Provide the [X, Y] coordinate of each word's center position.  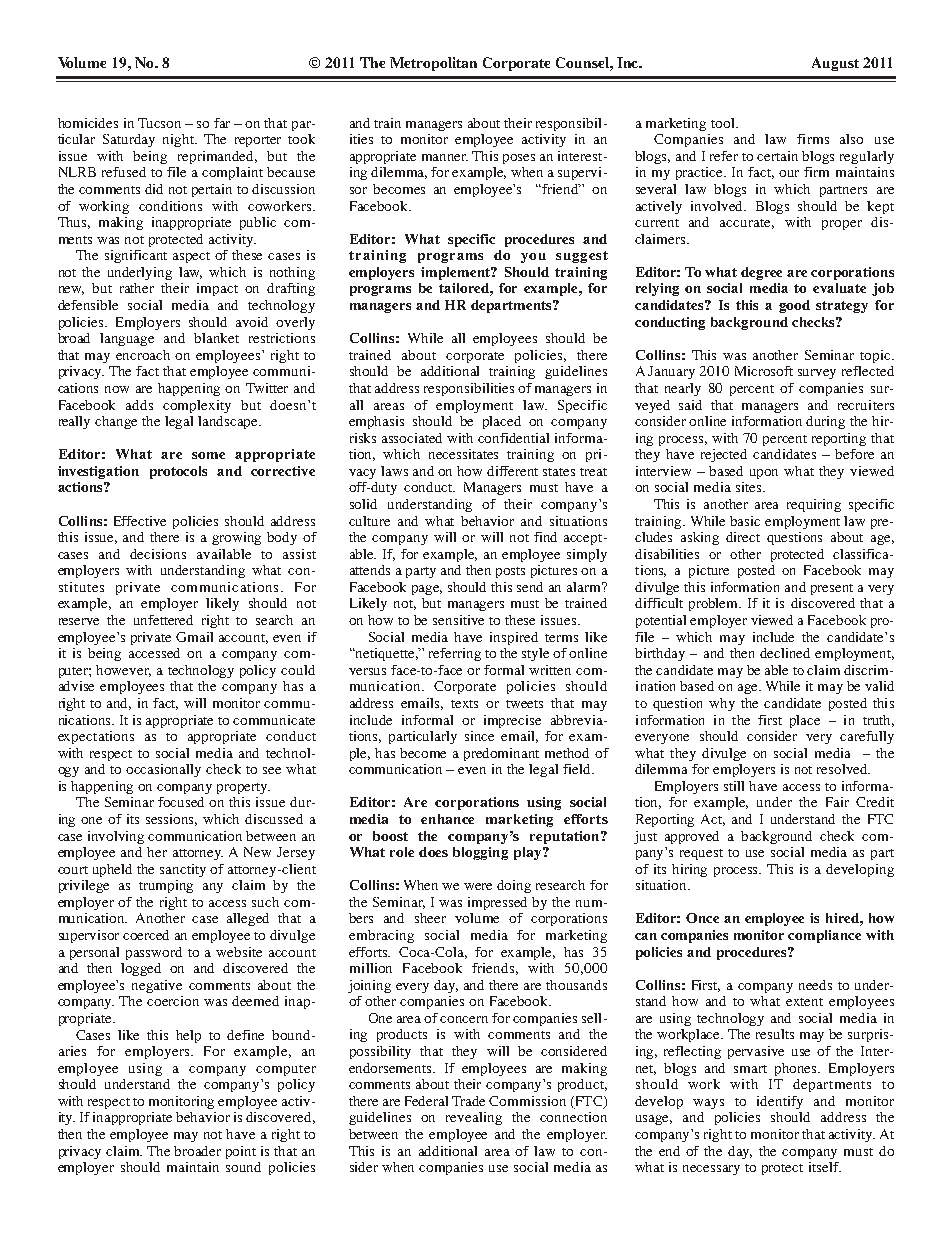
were [478, 886]
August [835, 64]
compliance [824, 936]
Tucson [159, 123]
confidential [513, 438]
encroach [143, 355]
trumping [166, 886]
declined [785, 653]
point [241, 1152]
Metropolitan [433, 64]
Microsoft [764, 371]
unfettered [163, 620]
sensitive [458, 620]
